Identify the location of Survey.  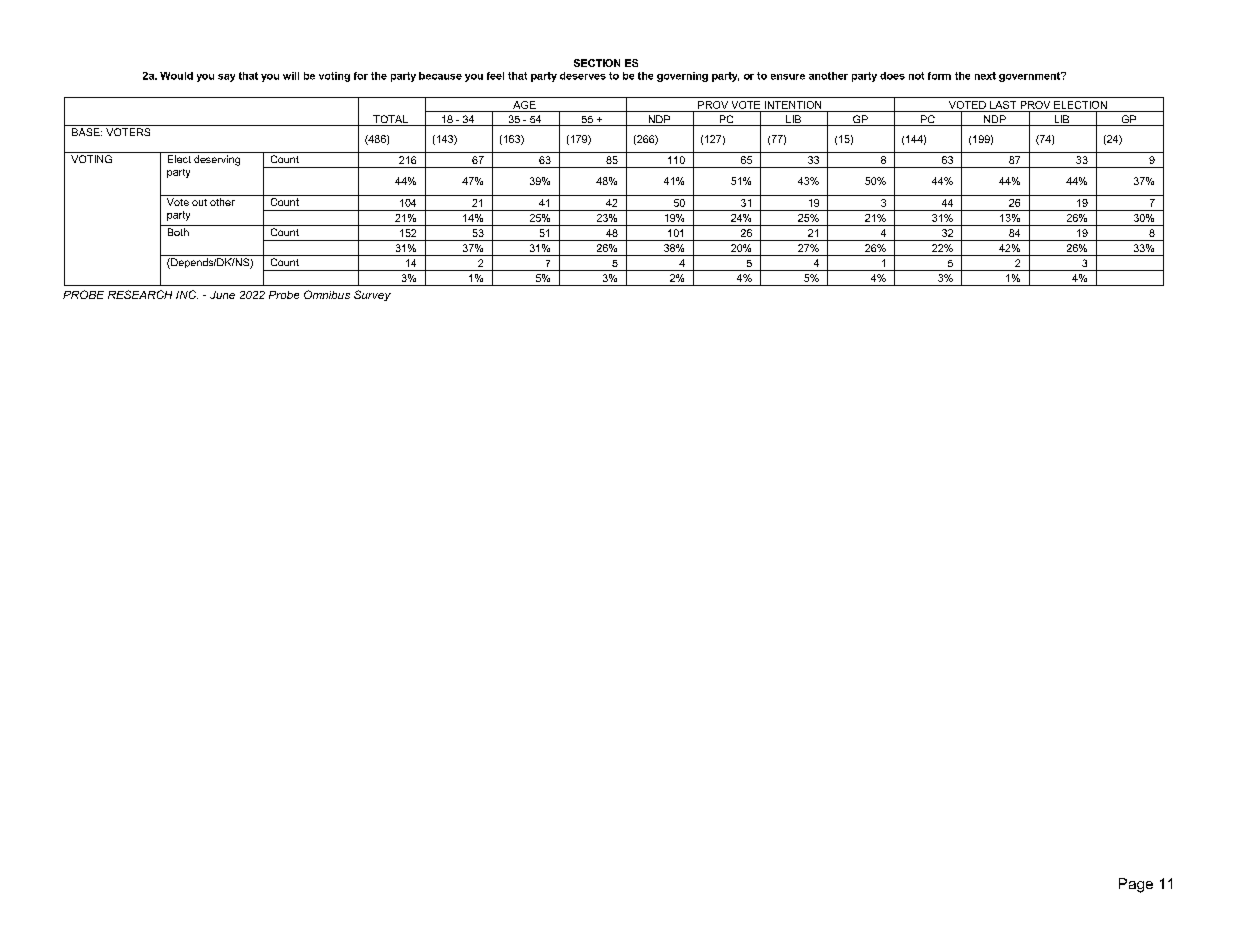
(372, 295).
